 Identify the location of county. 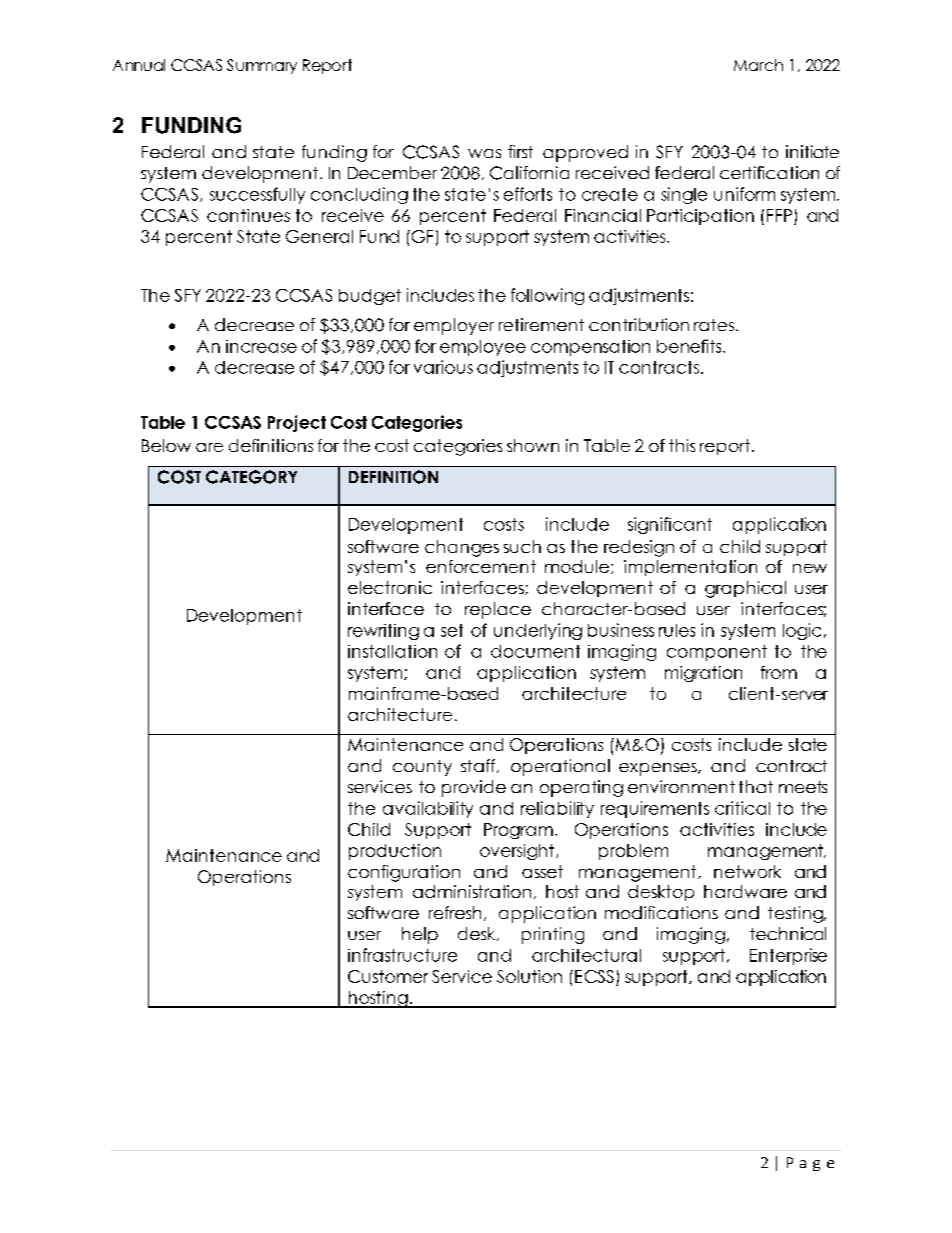
(422, 768).
